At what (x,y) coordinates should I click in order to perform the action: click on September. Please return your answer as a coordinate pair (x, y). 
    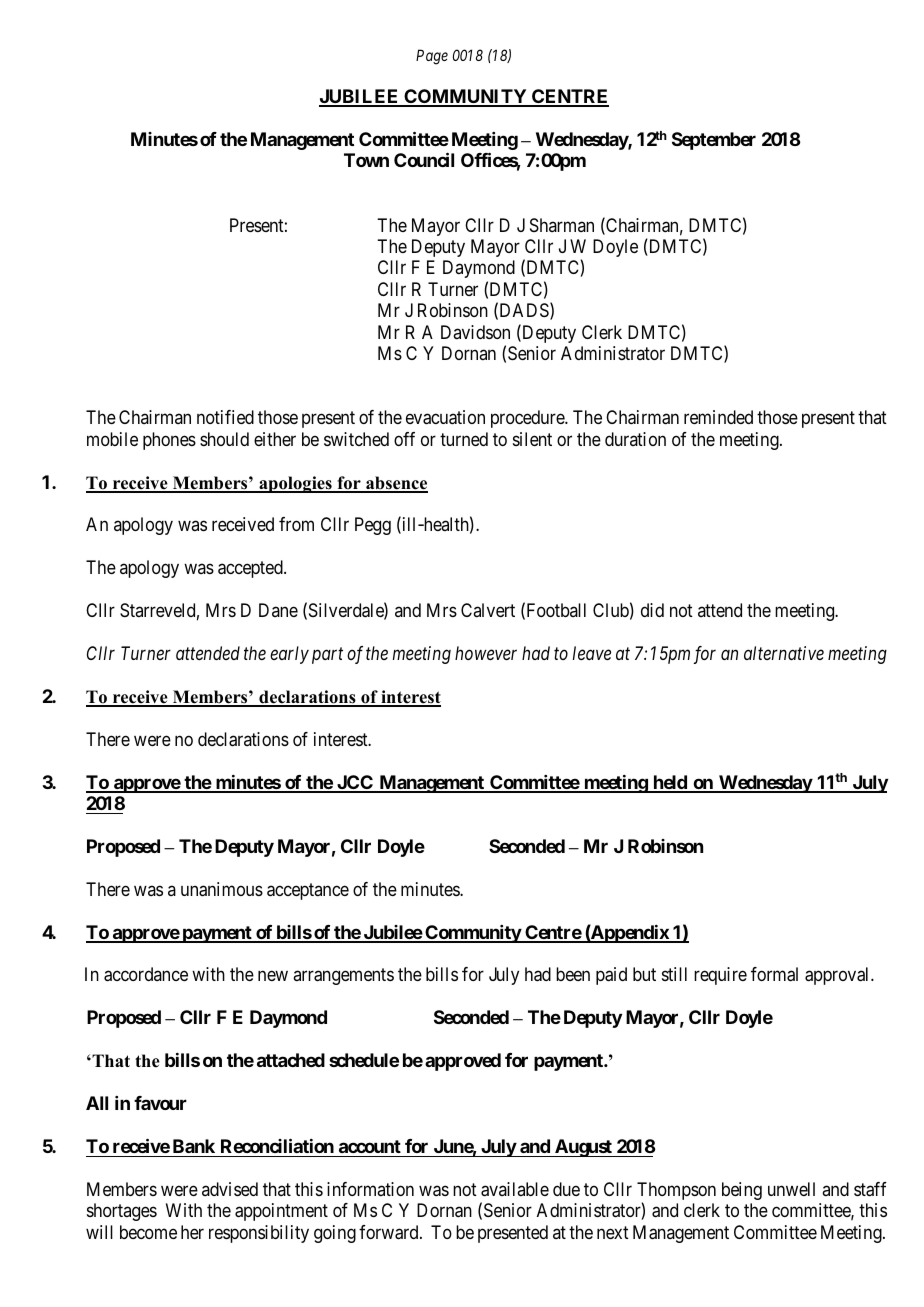
    Looking at the image, I should click on (714, 141).
